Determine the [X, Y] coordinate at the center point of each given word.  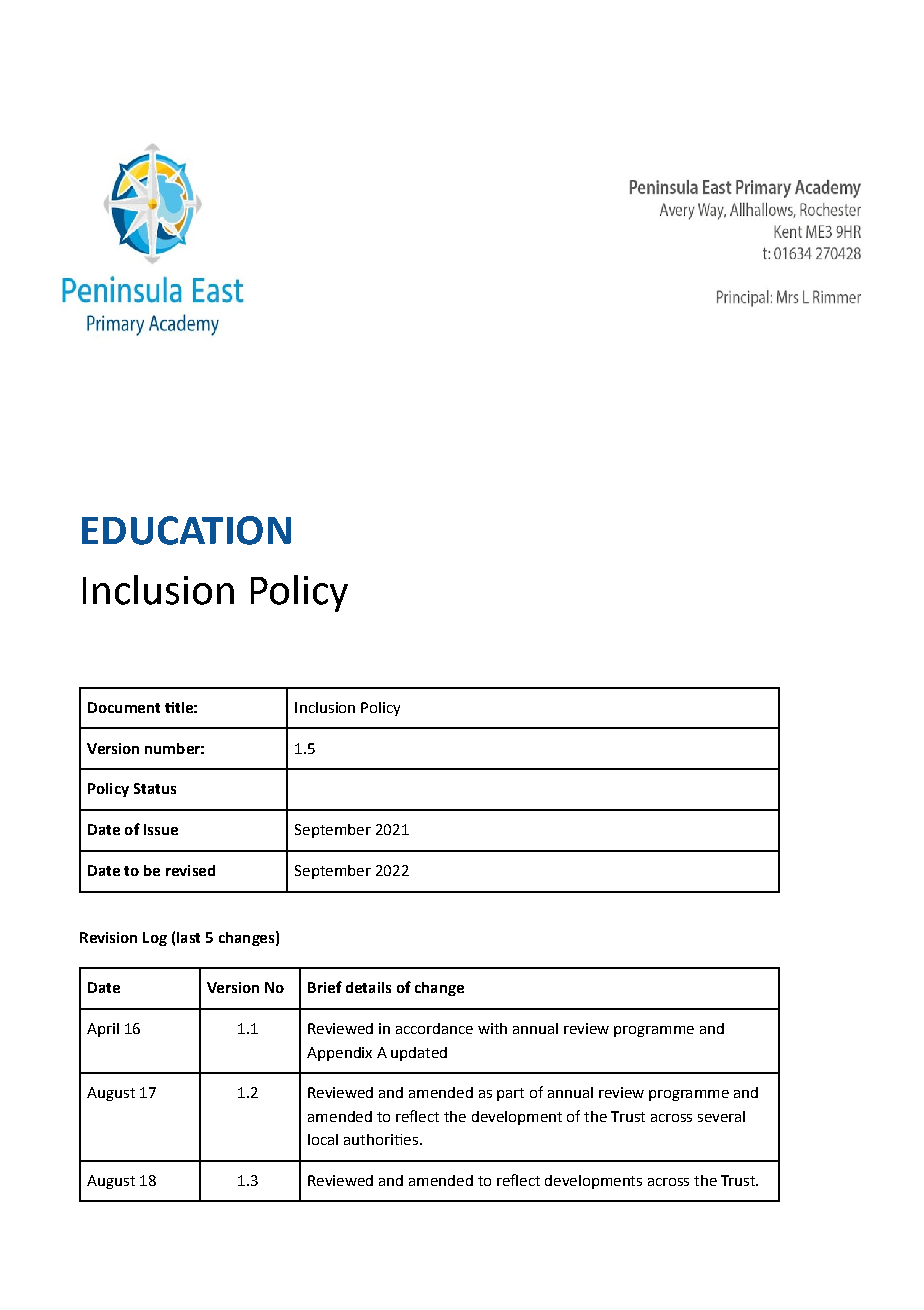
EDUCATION [186, 530]
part [510, 1094]
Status [155, 788]
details [368, 987]
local [323, 1139]
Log [155, 939]
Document [124, 707]
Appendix [339, 1054]
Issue [161, 829]
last [188, 937]
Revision [108, 937]
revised [190, 870]
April [103, 1030]
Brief [325, 987]
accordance [434, 1028]
